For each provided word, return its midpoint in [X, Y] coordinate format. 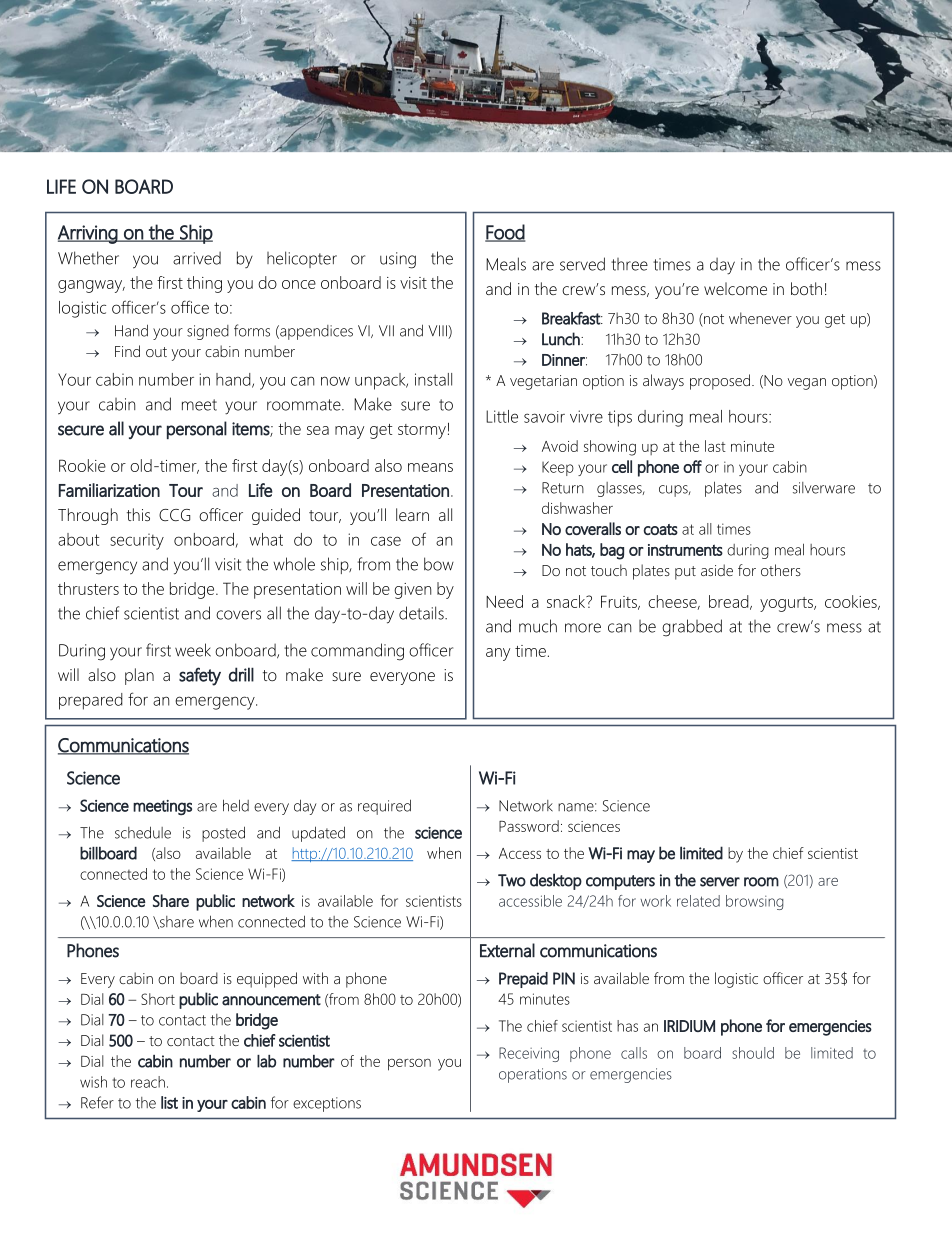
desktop [556, 881]
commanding [357, 652]
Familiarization [109, 490]
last [715, 446]
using [398, 260]
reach [148, 1082]
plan [139, 676]
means [430, 467]
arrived [197, 258]
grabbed [692, 628]
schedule [143, 832]
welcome [735, 288]
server [720, 882]
